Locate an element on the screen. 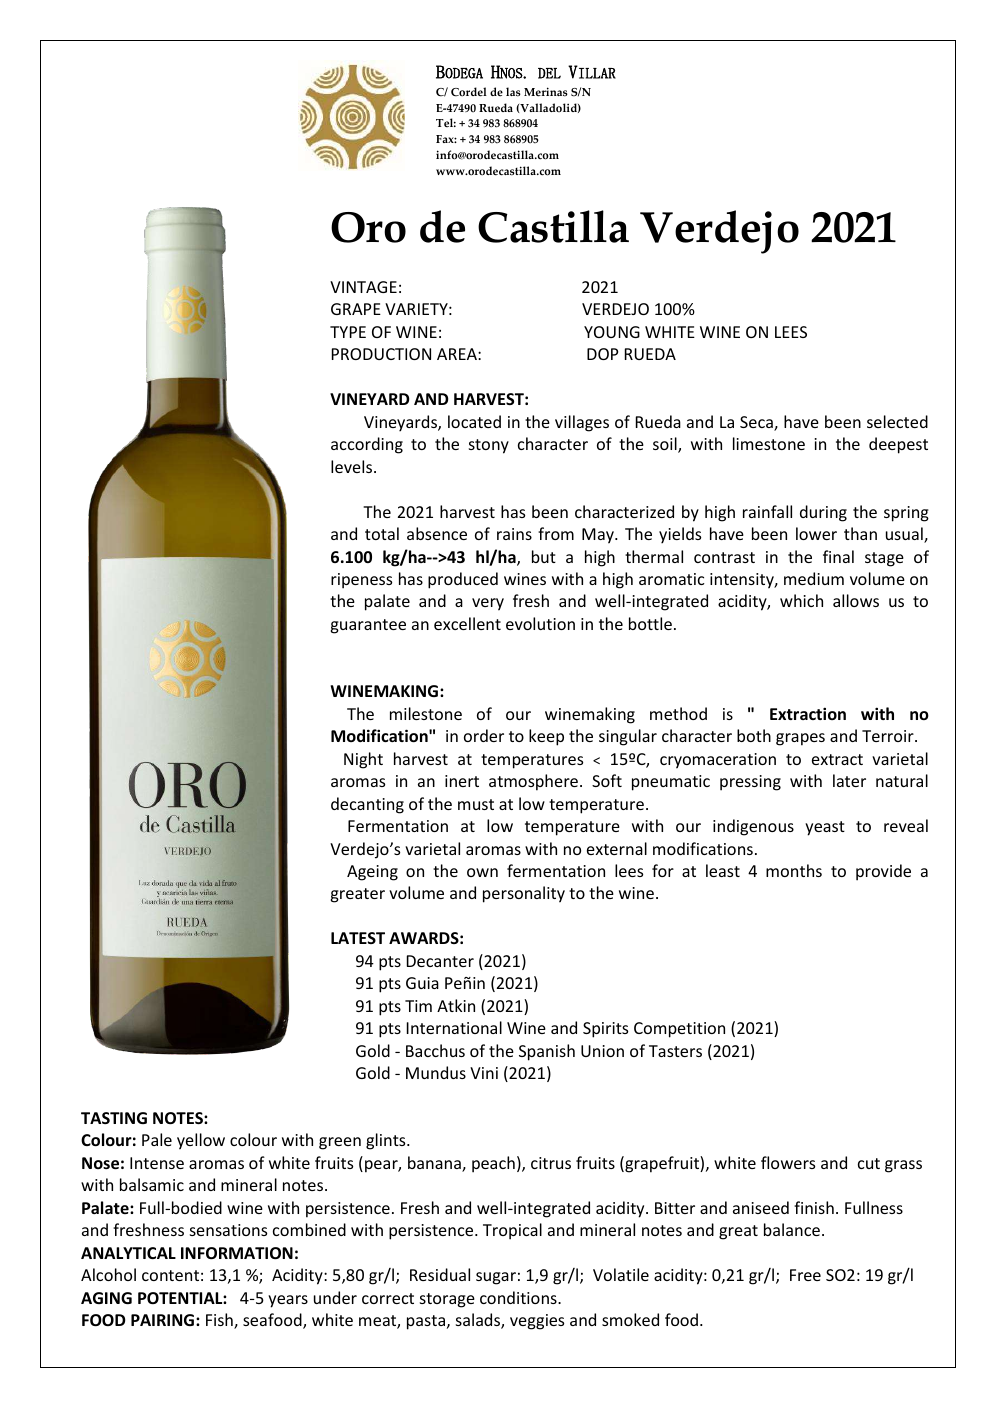  YOUNG is located at coordinates (612, 332).
